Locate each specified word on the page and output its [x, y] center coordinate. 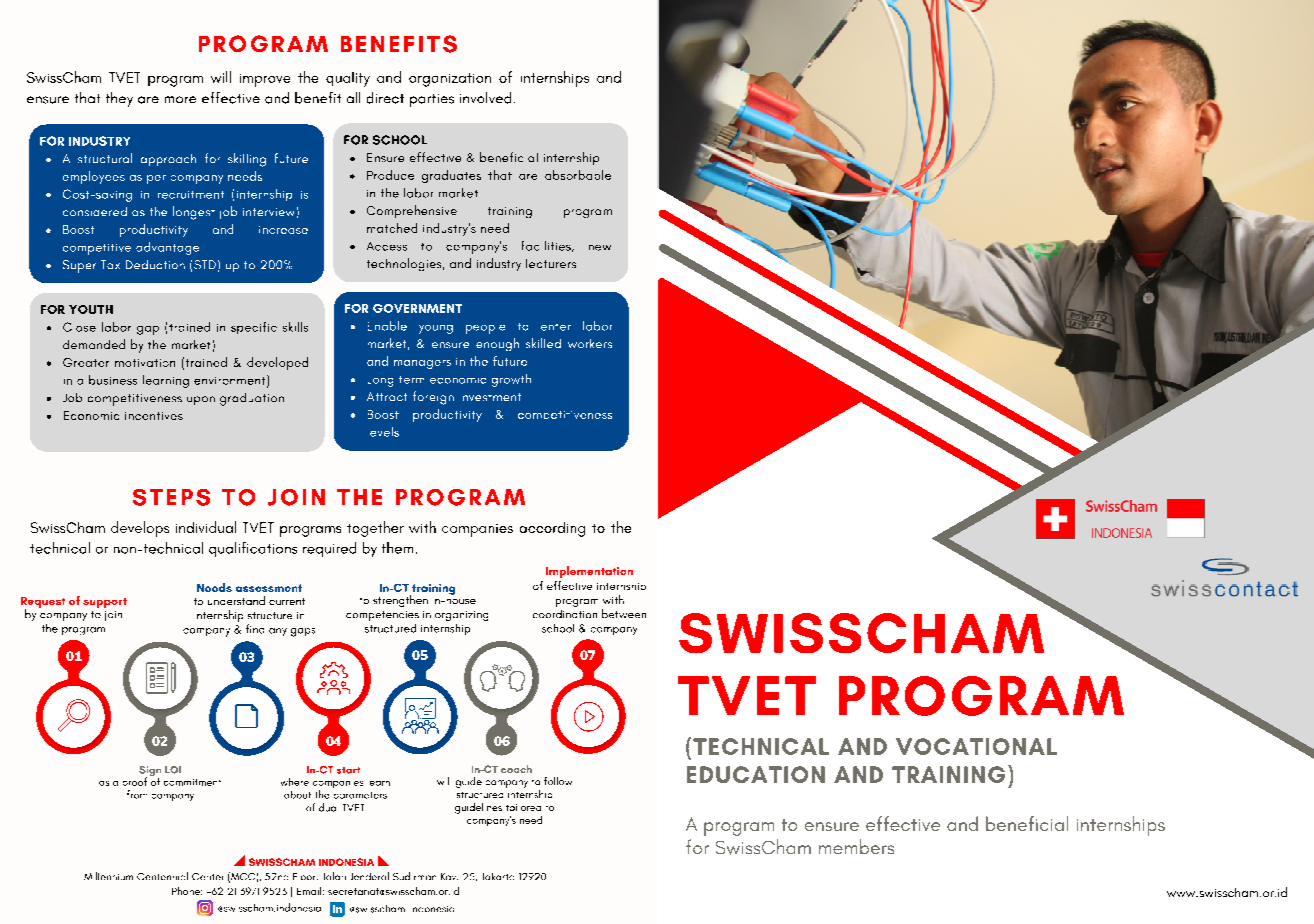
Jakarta [498, 876]
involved [485, 98]
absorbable [578, 175]
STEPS [171, 497]
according [552, 529]
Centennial [162, 876]
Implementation [589, 572]
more [180, 99]
